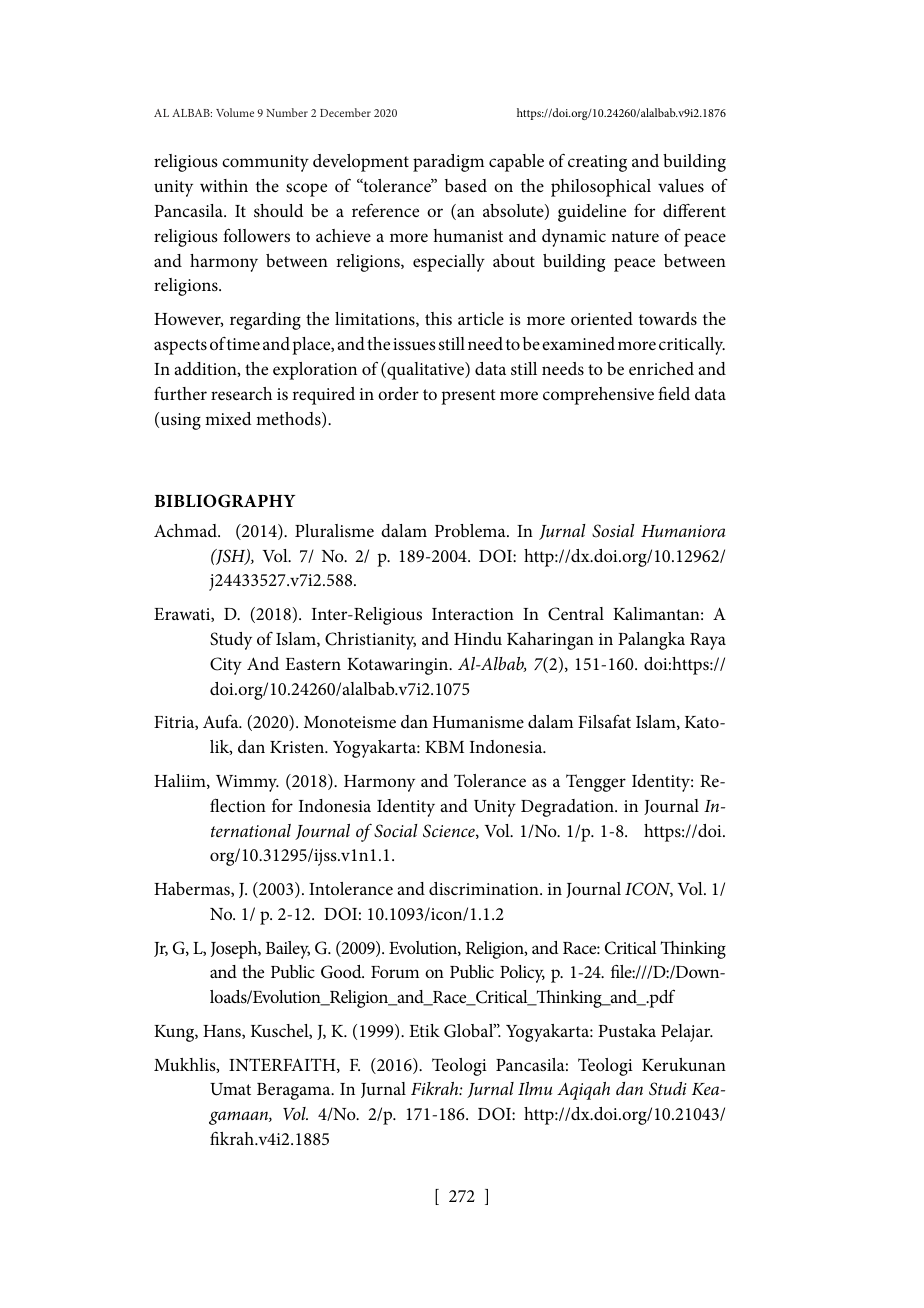 The width and height of the screenshot is (924, 1308). I want to click on Hindu, so click(478, 638).
